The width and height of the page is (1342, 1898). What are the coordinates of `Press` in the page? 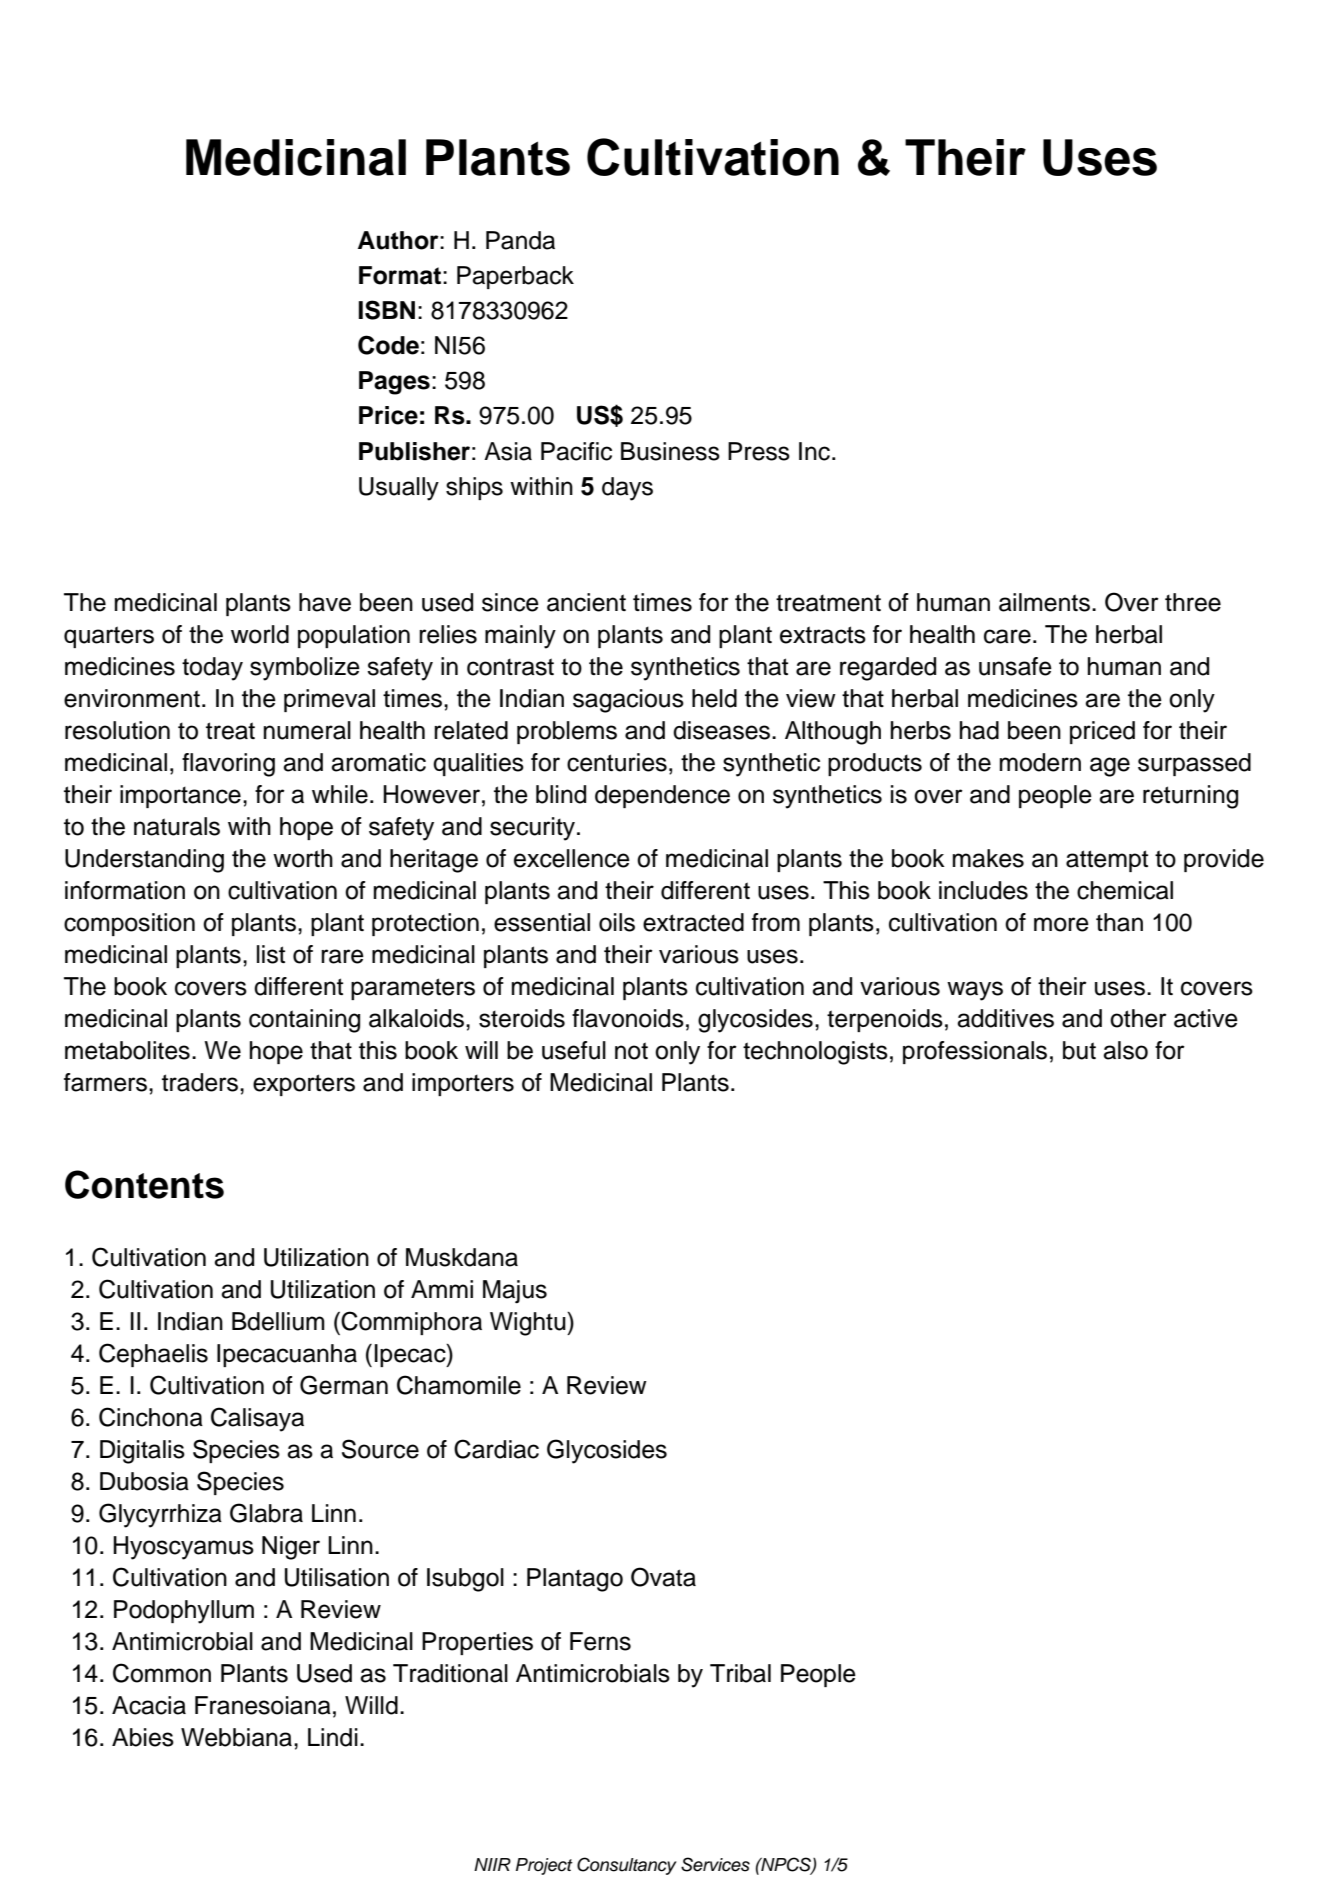 It's located at (759, 451).
